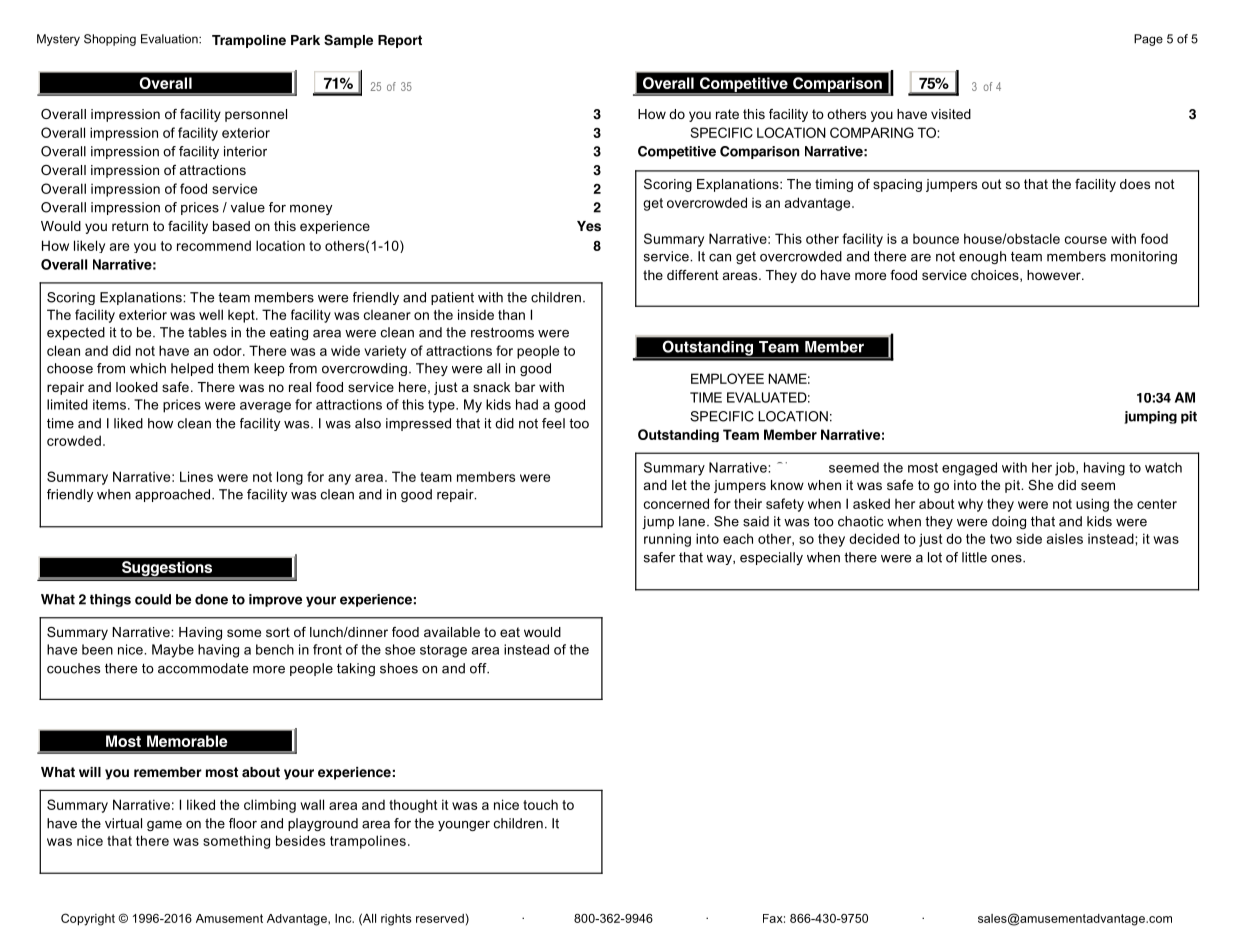 This screenshot has width=1233, height=952. I want to click on restrooms, so click(502, 332).
